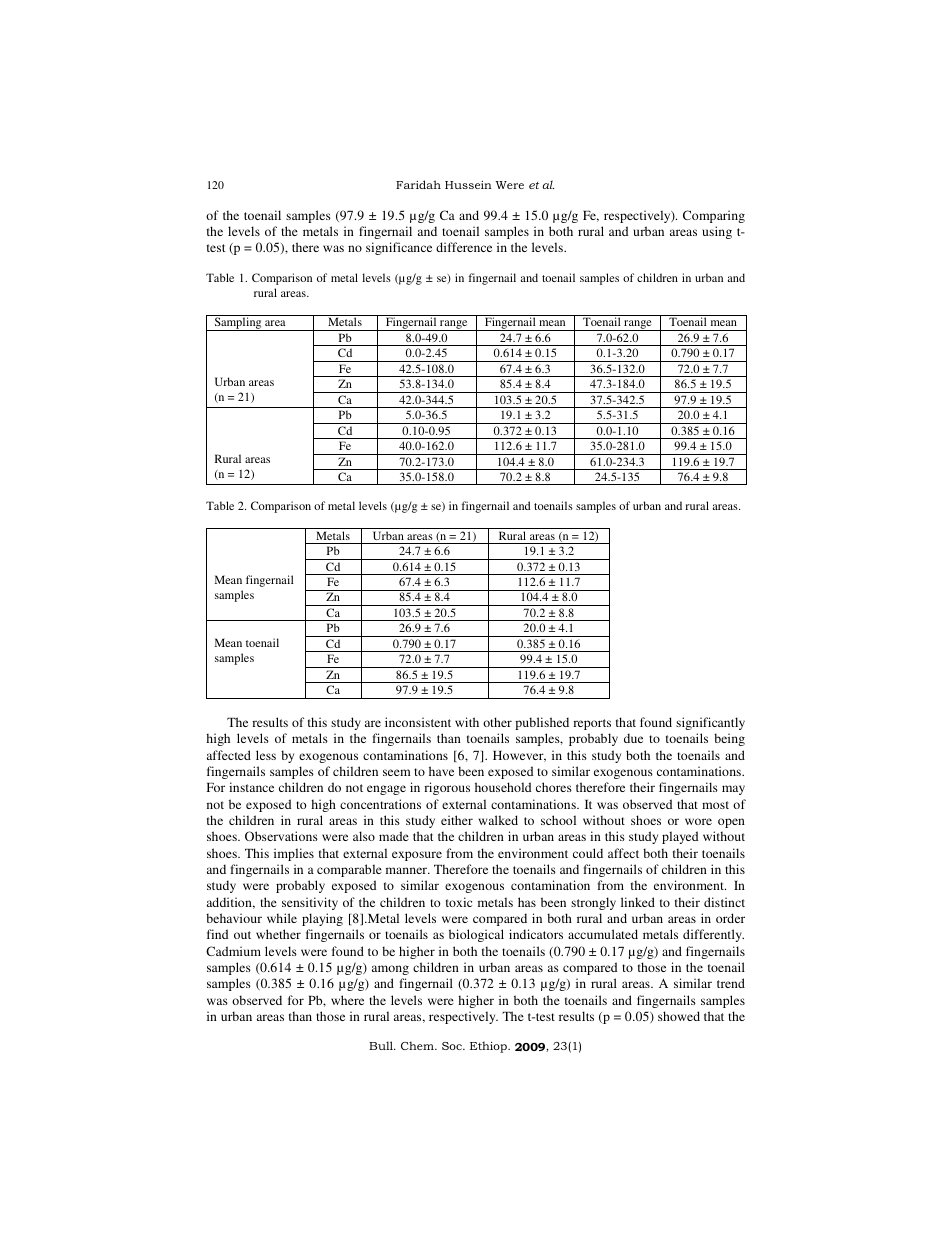 The width and height of the page is (952, 1233). What do you see at coordinates (633, 738) in the page?
I see `due` at bounding box center [633, 738].
